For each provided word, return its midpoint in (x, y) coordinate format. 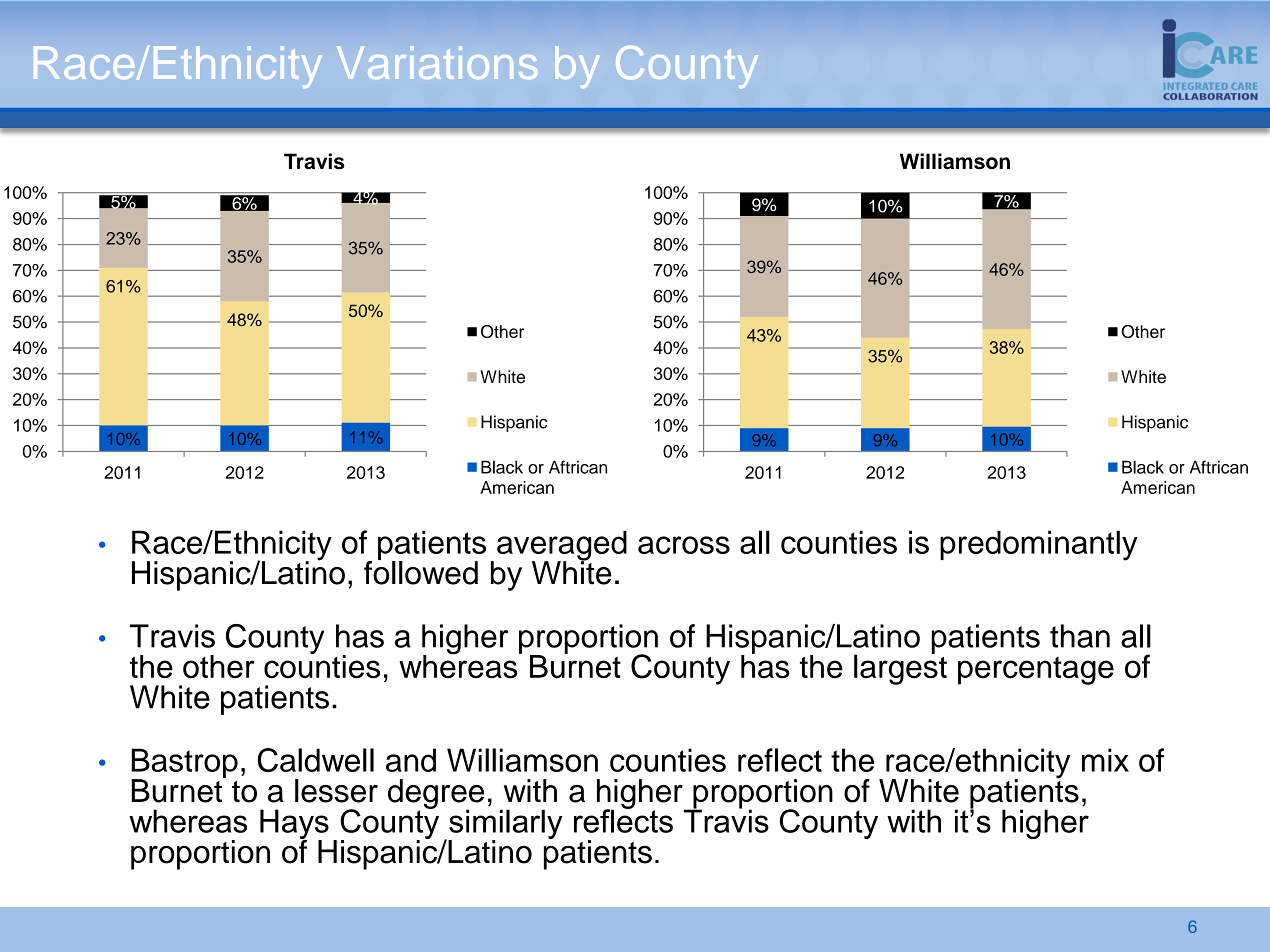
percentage (1036, 671)
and (411, 760)
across (684, 545)
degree (436, 795)
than (1080, 636)
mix (1105, 760)
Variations (437, 62)
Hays (294, 825)
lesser (336, 791)
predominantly (1039, 545)
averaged (562, 546)
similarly (505, 825)
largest (900, 668)
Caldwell (315, 760)
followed (421, 571)
